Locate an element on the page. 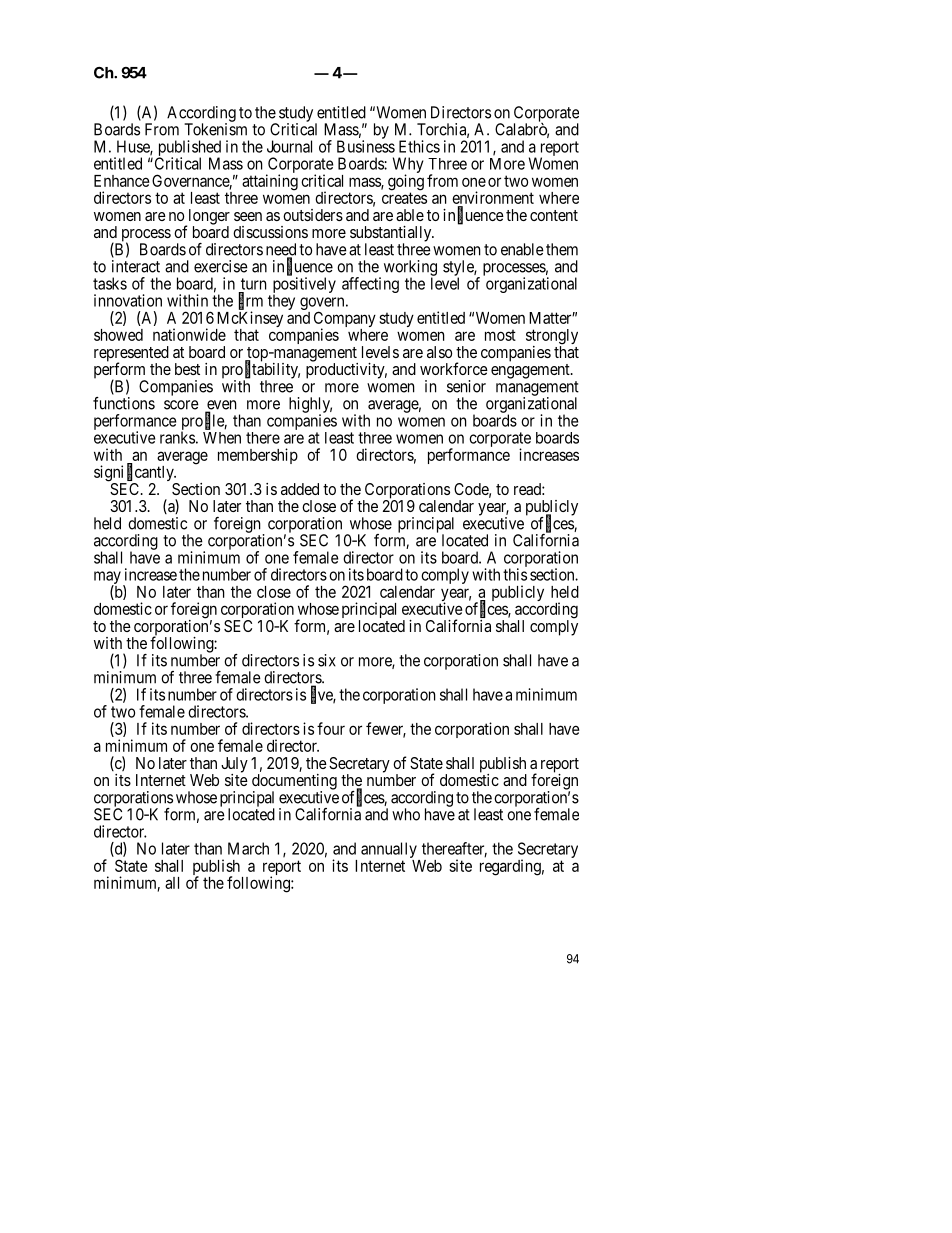 Image resolution: width=952 pixels, height=1233 pixels. March is located at coordinates (248, 848).
